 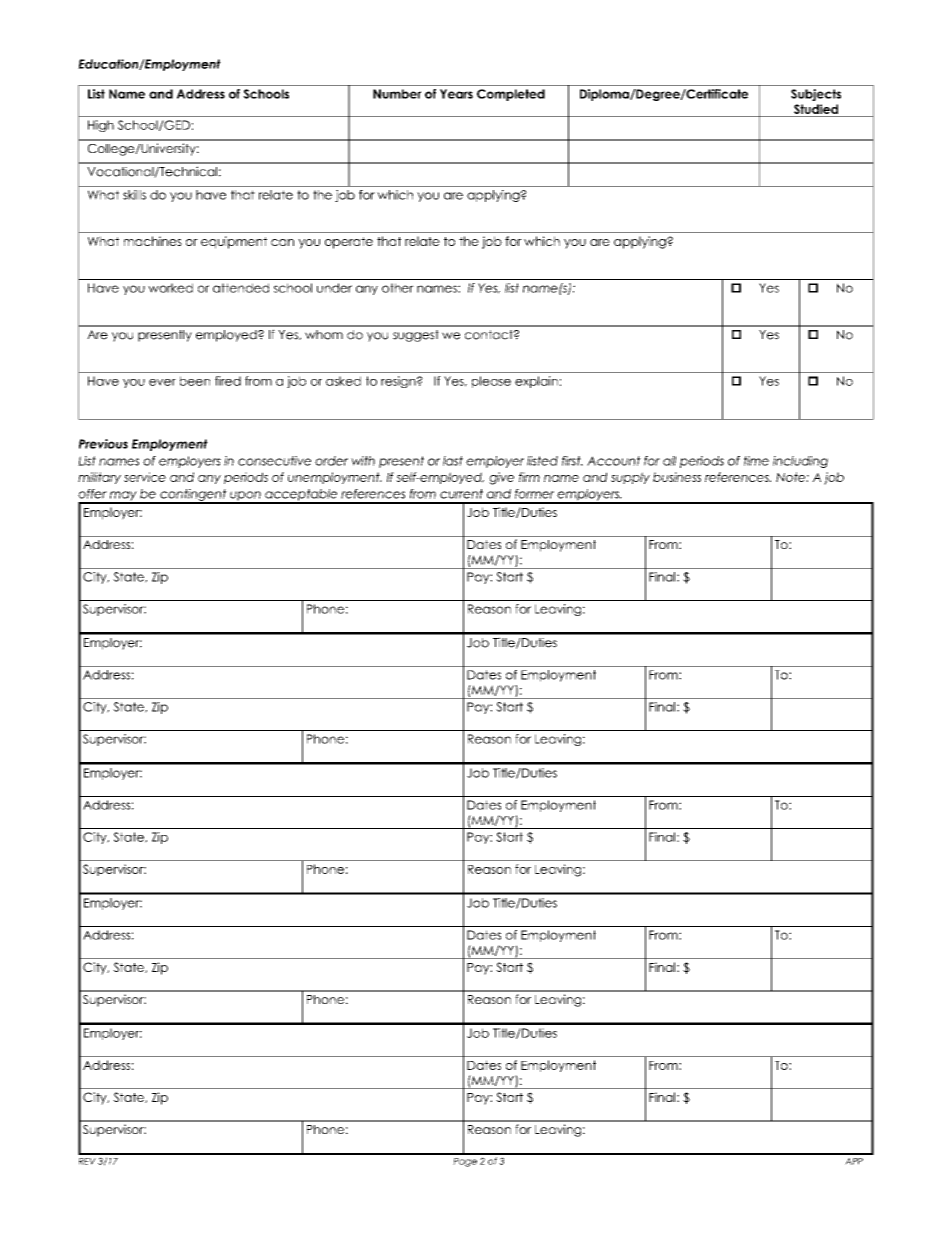 What do you see at coordinates (536, 382) in the document?
I see `explain` at bounding box center [536, 382].
